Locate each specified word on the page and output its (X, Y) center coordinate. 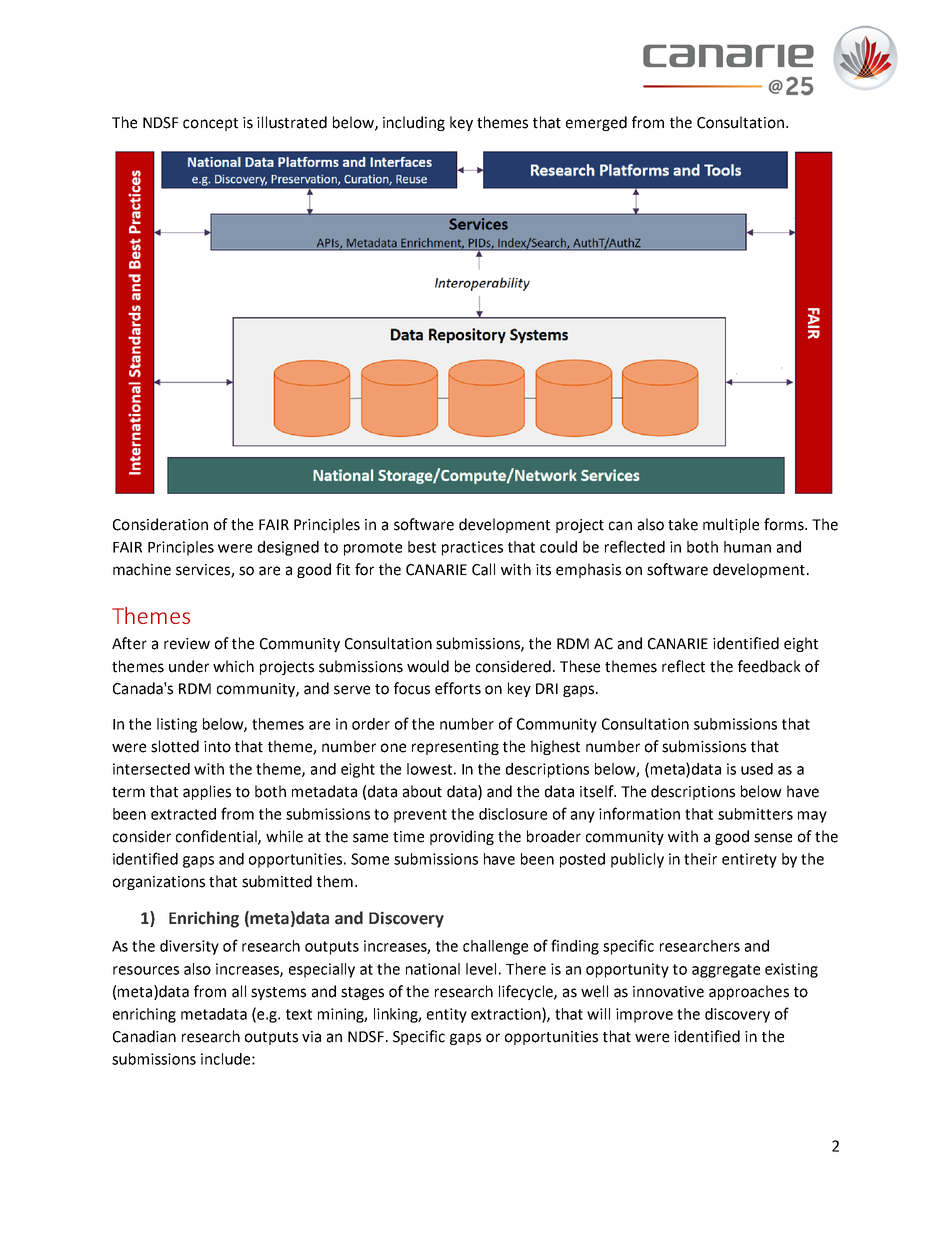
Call (483, 569)
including (414, 123)
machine (142, 569)
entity (447, 1015)
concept (210, 124)
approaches (749, 992)
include (225, 1059)
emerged (596, 123)
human (747, 547)
